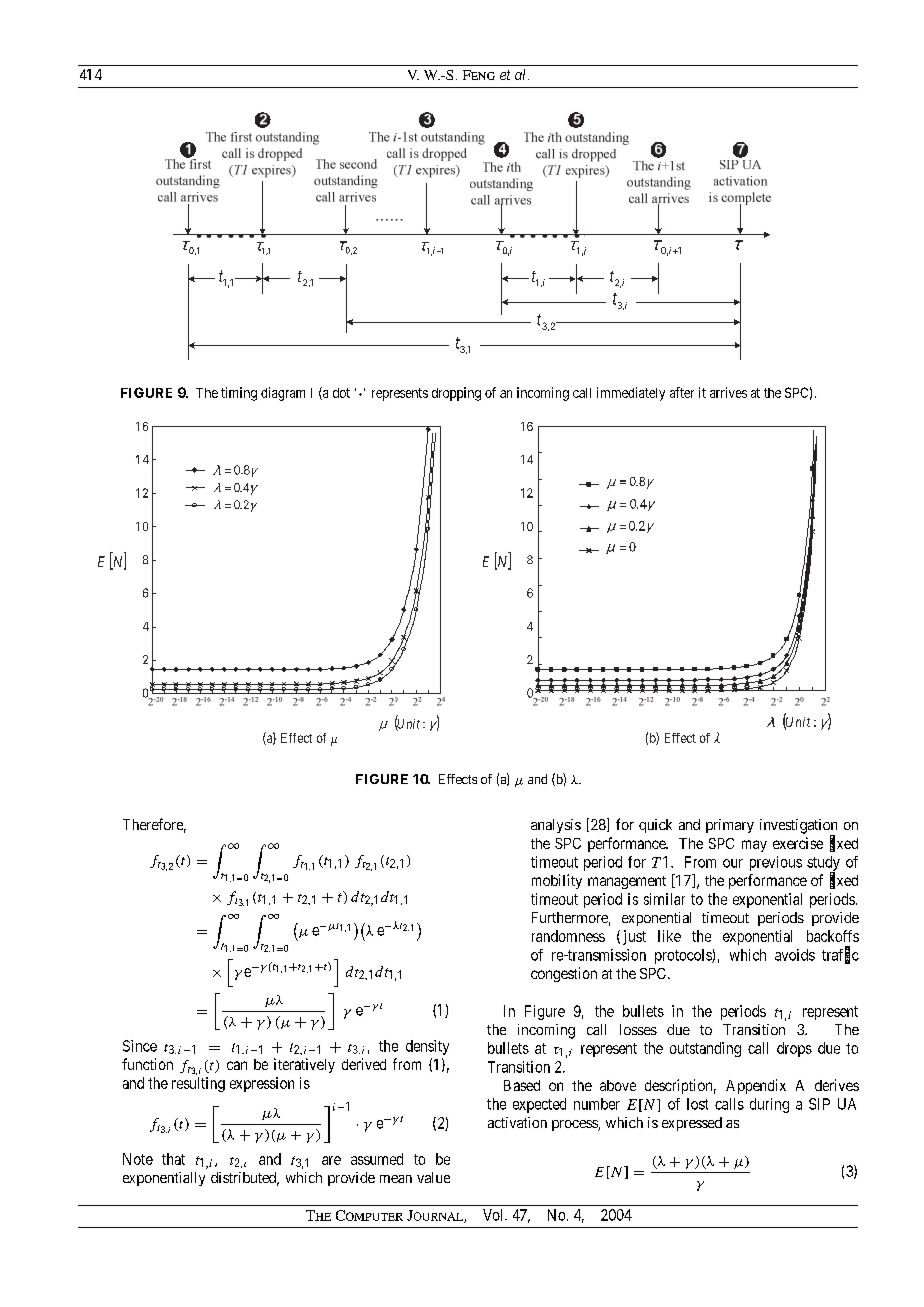 This screenshot has width=924, height=1307. I want to click on Vol, so click(494, 1215).
